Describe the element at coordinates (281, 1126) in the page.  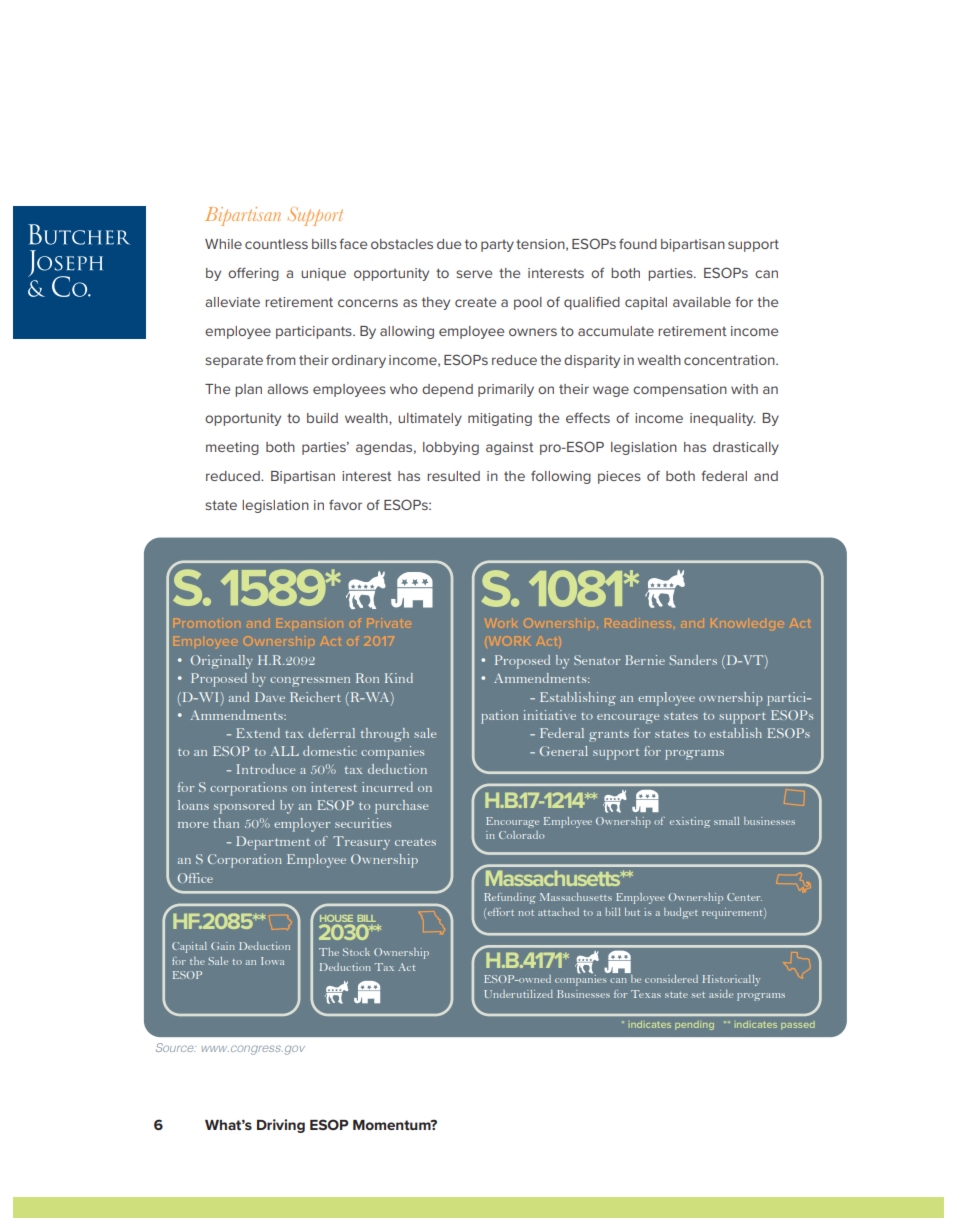
I see `Driving` at that location.
